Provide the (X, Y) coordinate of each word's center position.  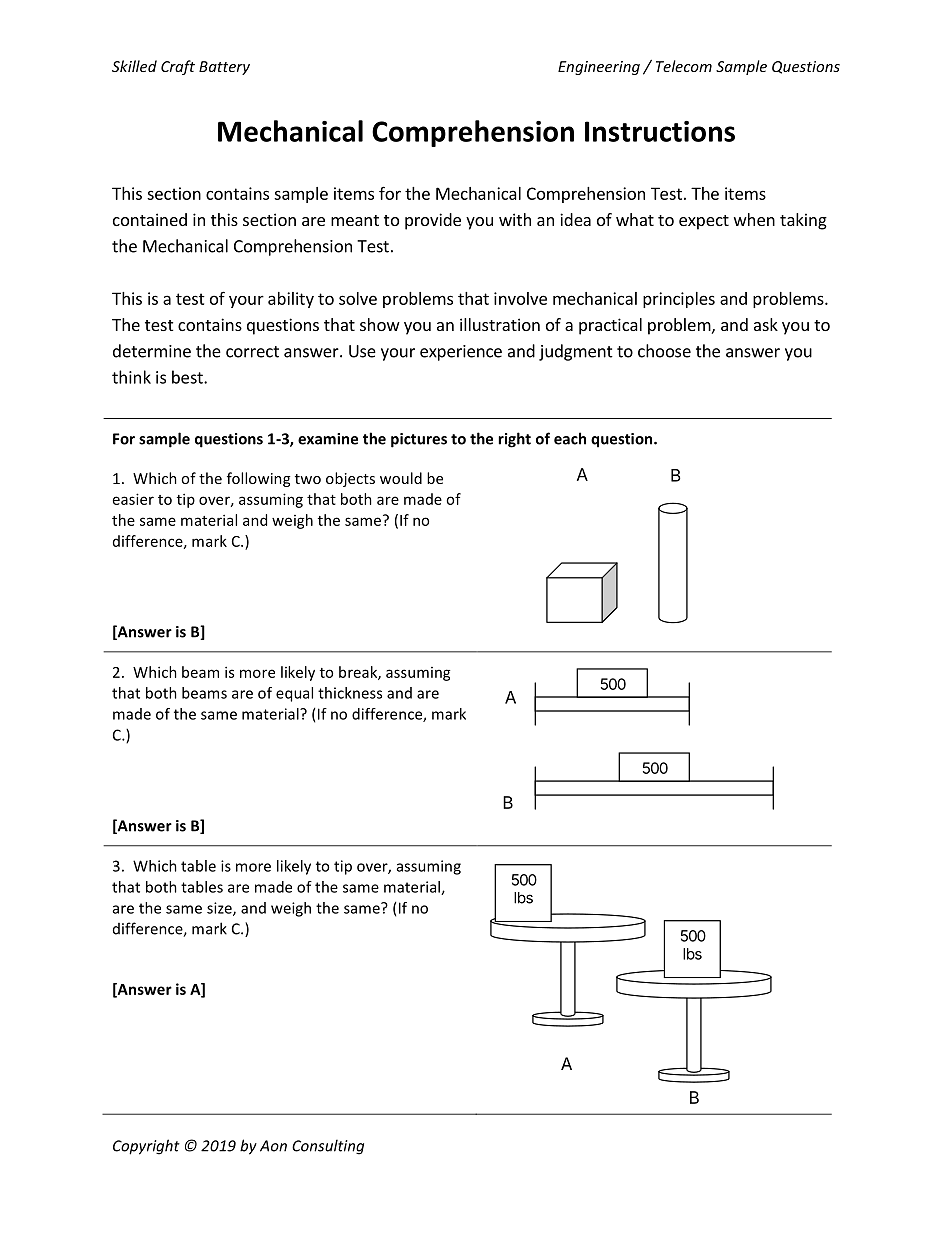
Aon (273, 1146)
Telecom (684, 66)
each (570, 438)
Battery (224, 68)
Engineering (599, 68)
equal (294, 694)
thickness (350, 693)
